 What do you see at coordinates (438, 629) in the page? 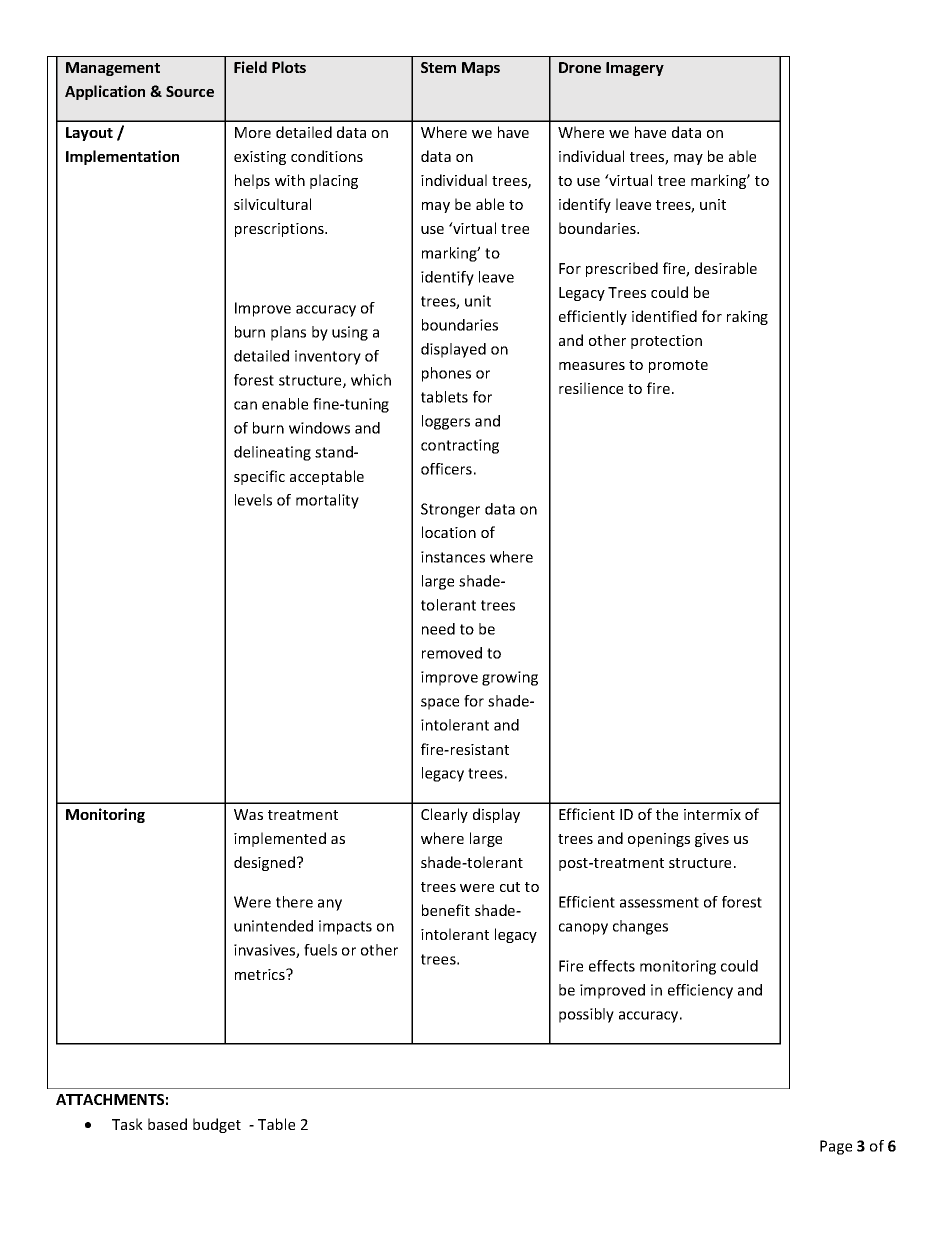
I see `need` at bounding box center [438, 629].
